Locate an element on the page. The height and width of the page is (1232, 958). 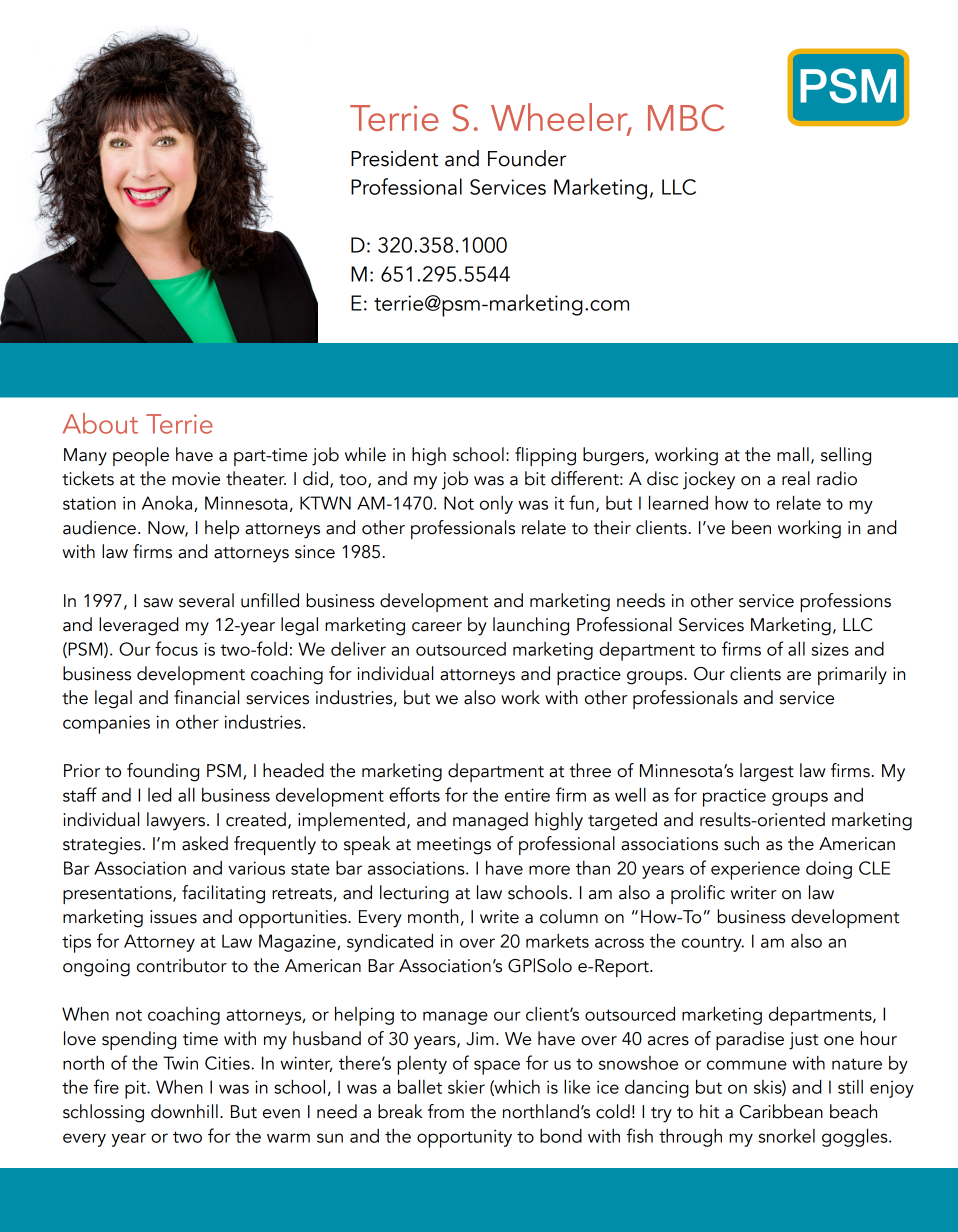
doing is located at coordinates (829, 870).
